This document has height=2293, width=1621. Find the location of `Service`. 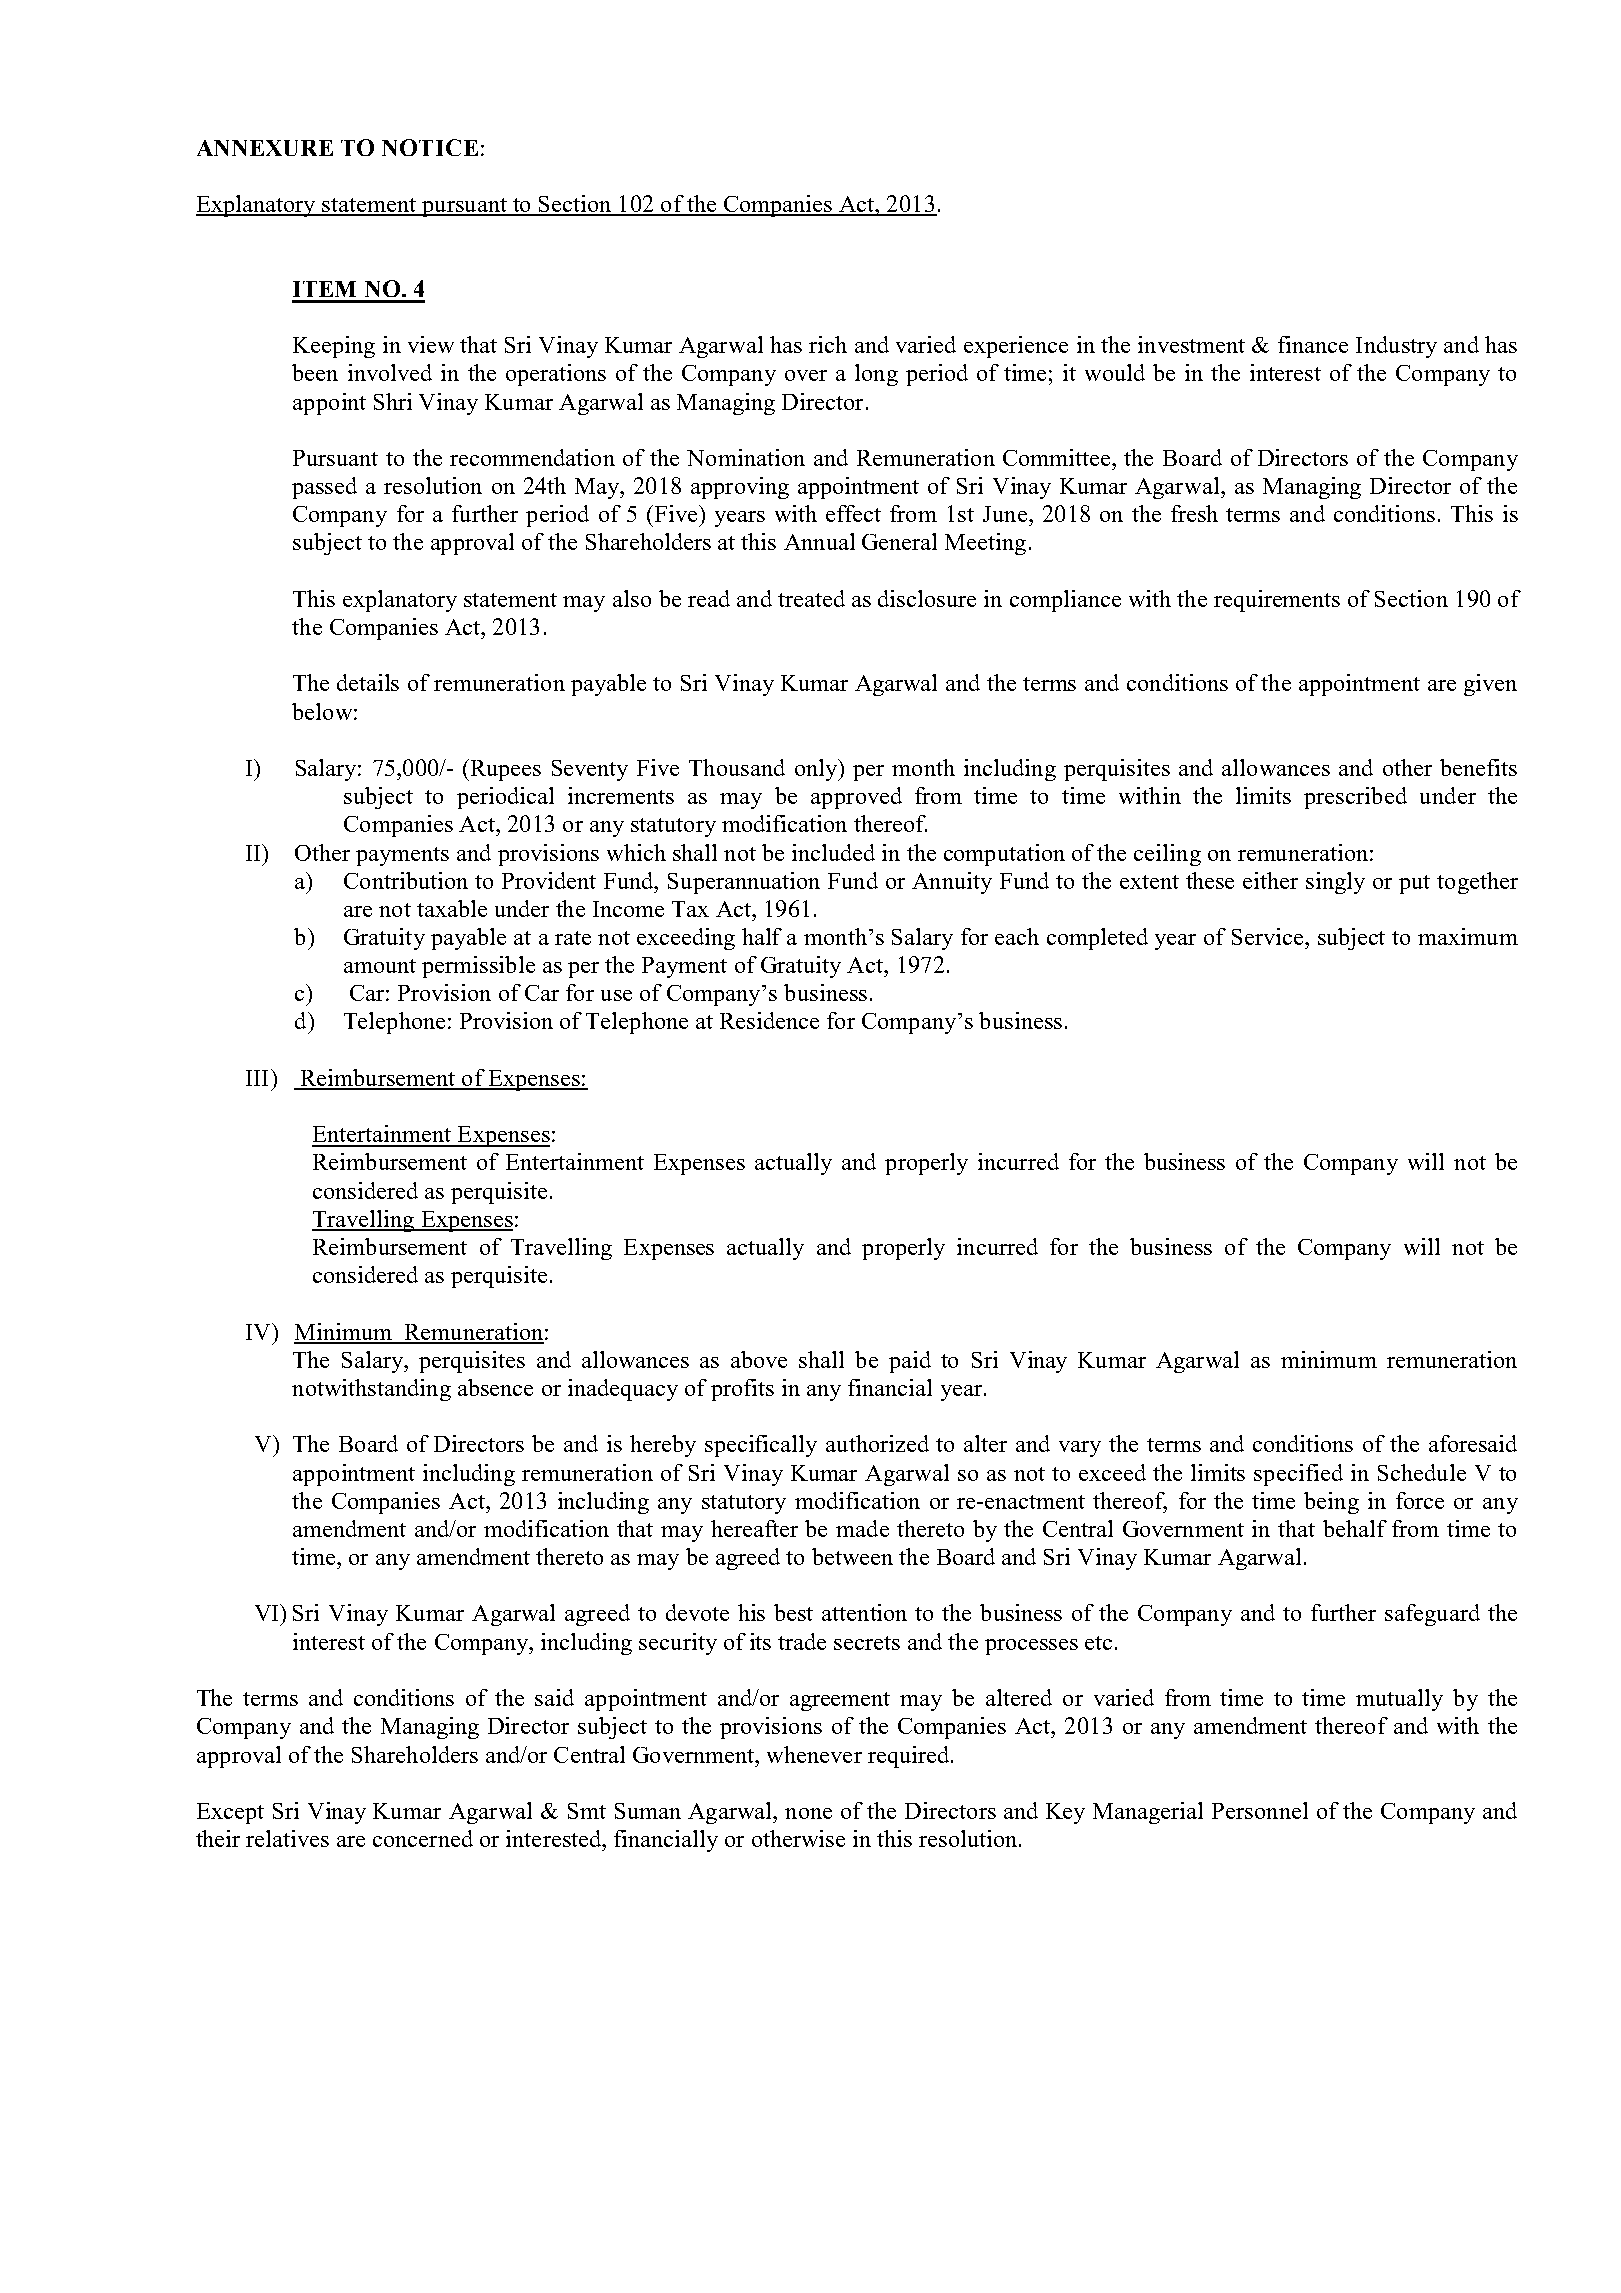

Service is located at coordinates (1269, 936).
